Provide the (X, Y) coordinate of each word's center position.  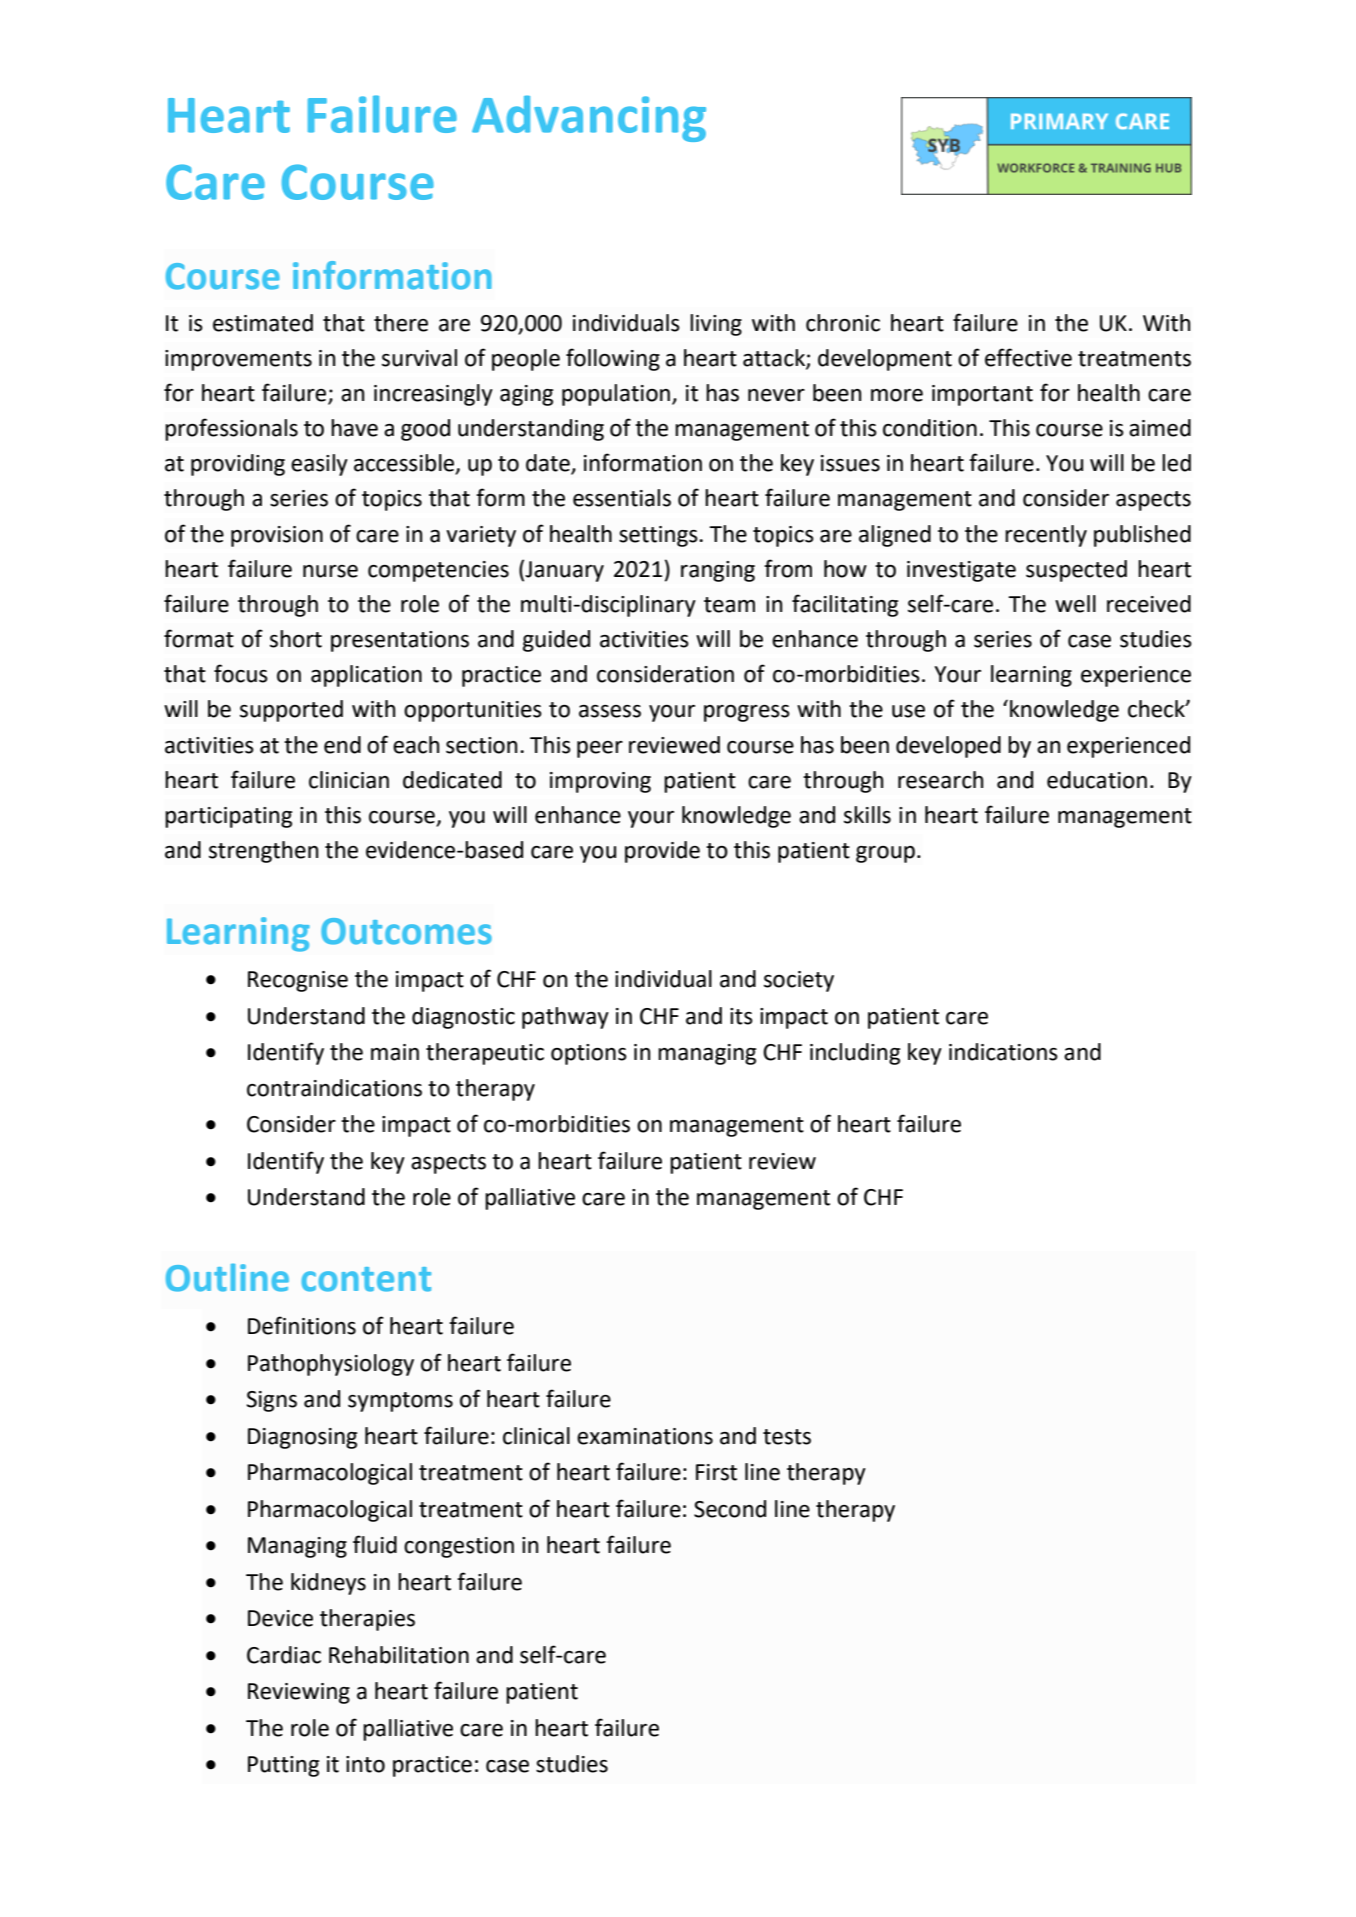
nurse (330, 571)
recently (1046, 536)
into (365, 1764)
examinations (645, 1436)
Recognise (298, 981)
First (716, 1472)
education (1097, 780)
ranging (718, 571)
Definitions (302, 1325)
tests (787, 1437)
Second (730, 1509)
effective (1028, 357)
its (741, 1016)
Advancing (589, 118)
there (401, 323)
